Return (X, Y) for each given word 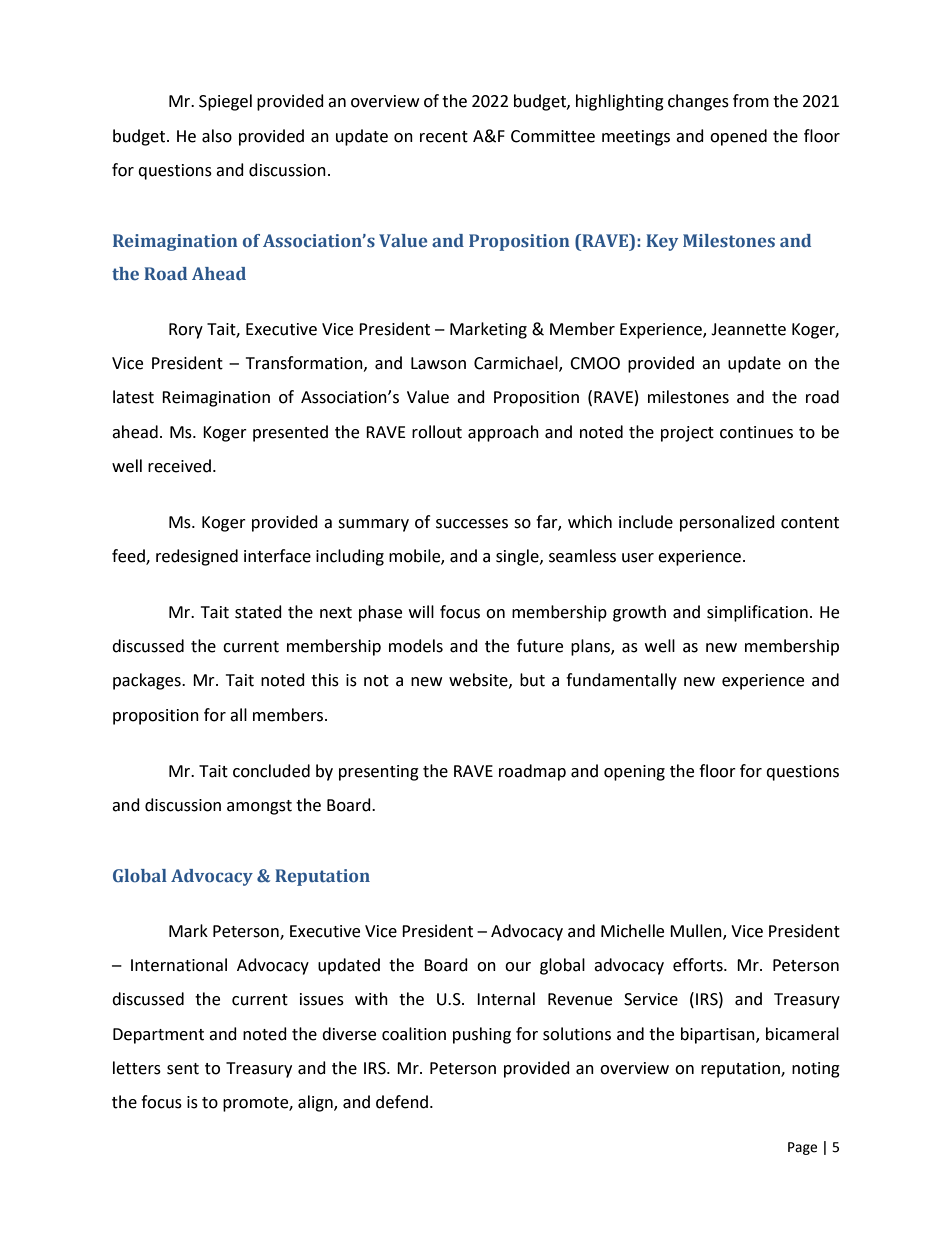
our (518, 967)
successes (472, 524)
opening (634, 773)
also (217, 136)
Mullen (697, 932)
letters (137, 1068)
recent (444, 137)
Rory (186, 331)
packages (148, 681)
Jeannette (748, 329)
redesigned (197, 557)
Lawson (438, 363)
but (532, 680)
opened (738, 137)
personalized (727, 523)
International (179, 965)
